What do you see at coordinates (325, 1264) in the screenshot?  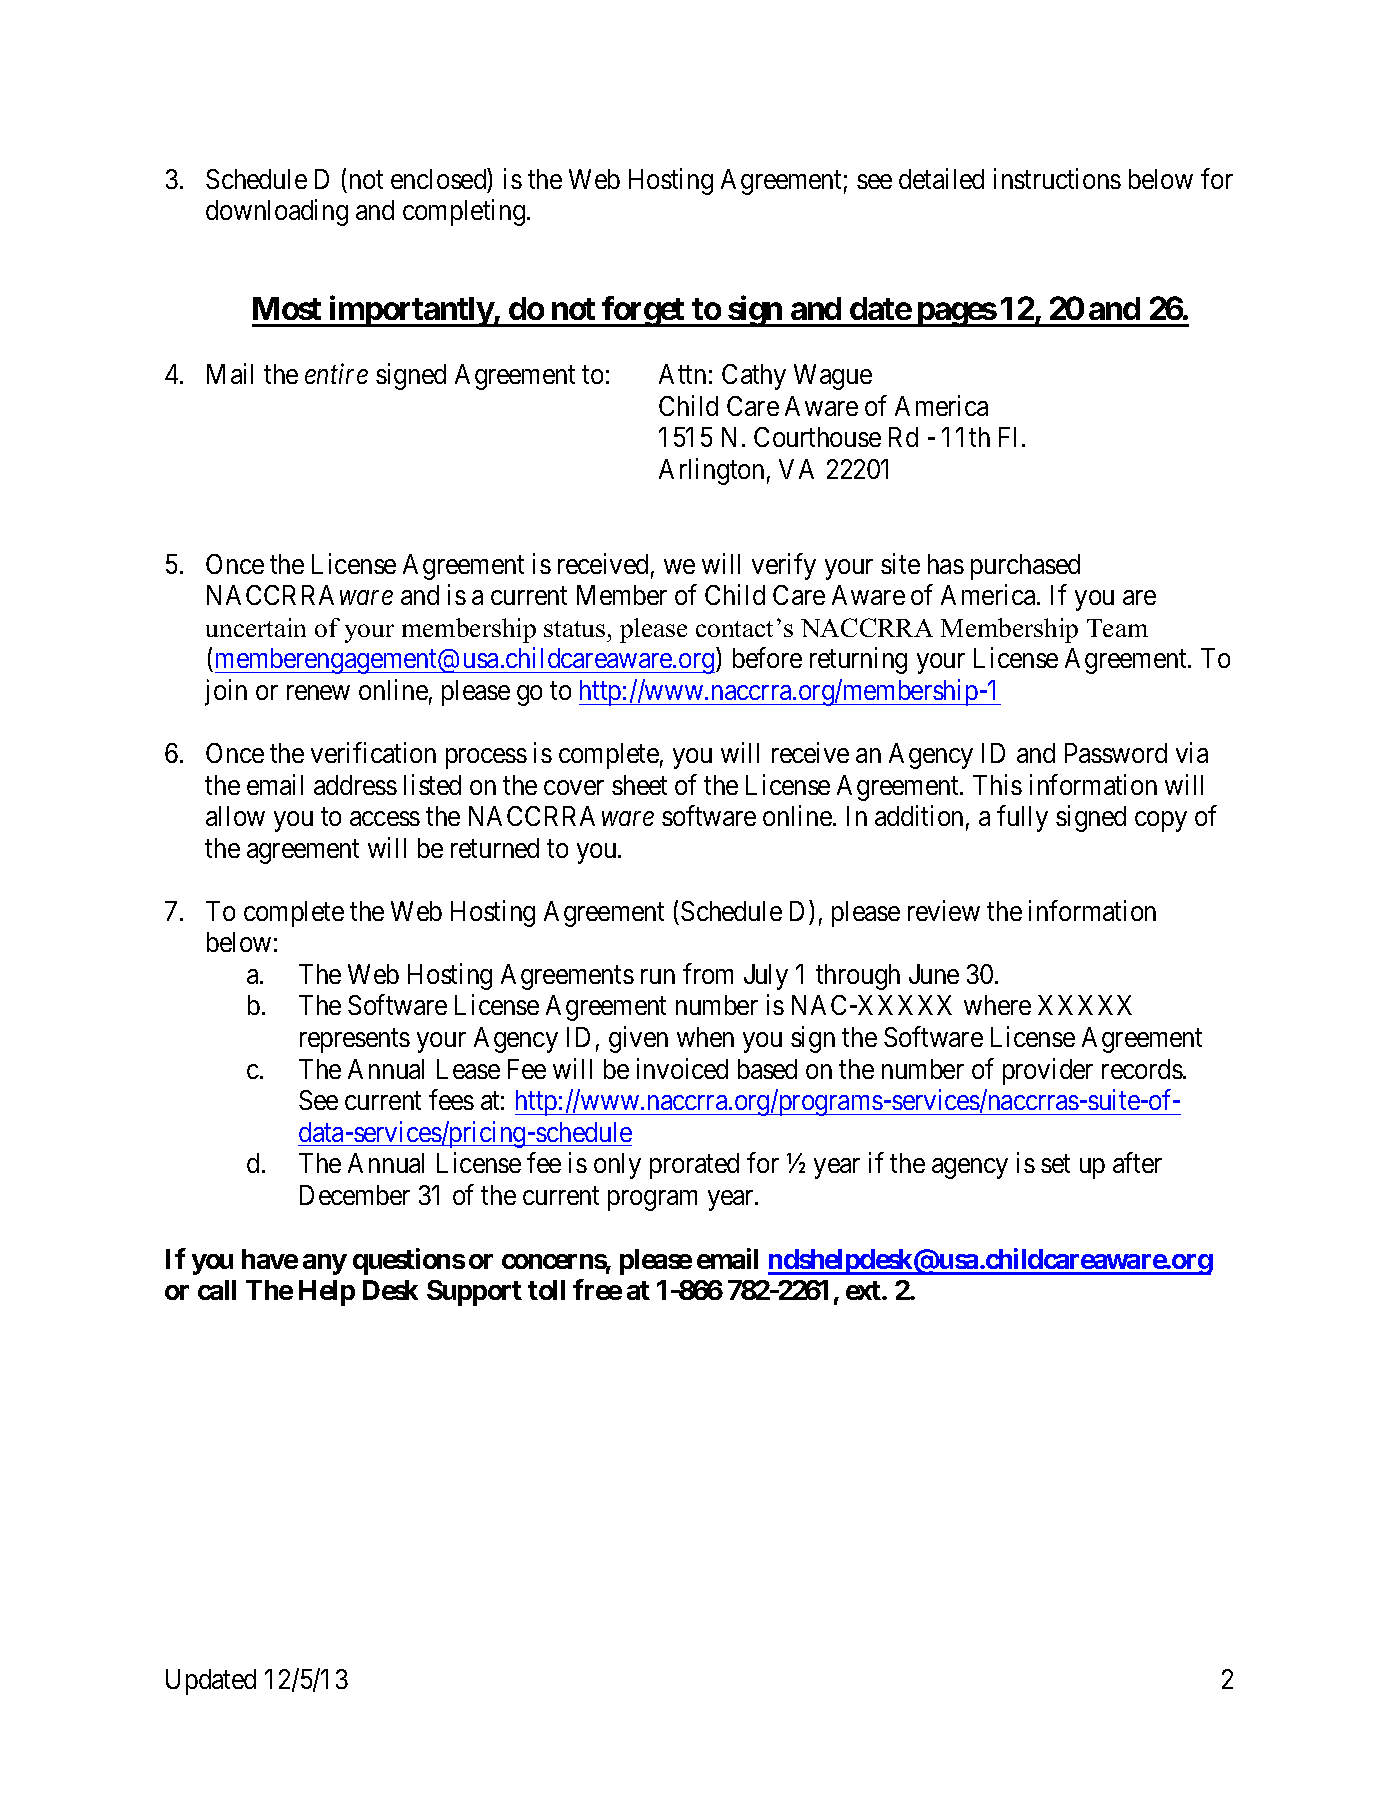 I see `any` at bounding box center [325, 1264].
